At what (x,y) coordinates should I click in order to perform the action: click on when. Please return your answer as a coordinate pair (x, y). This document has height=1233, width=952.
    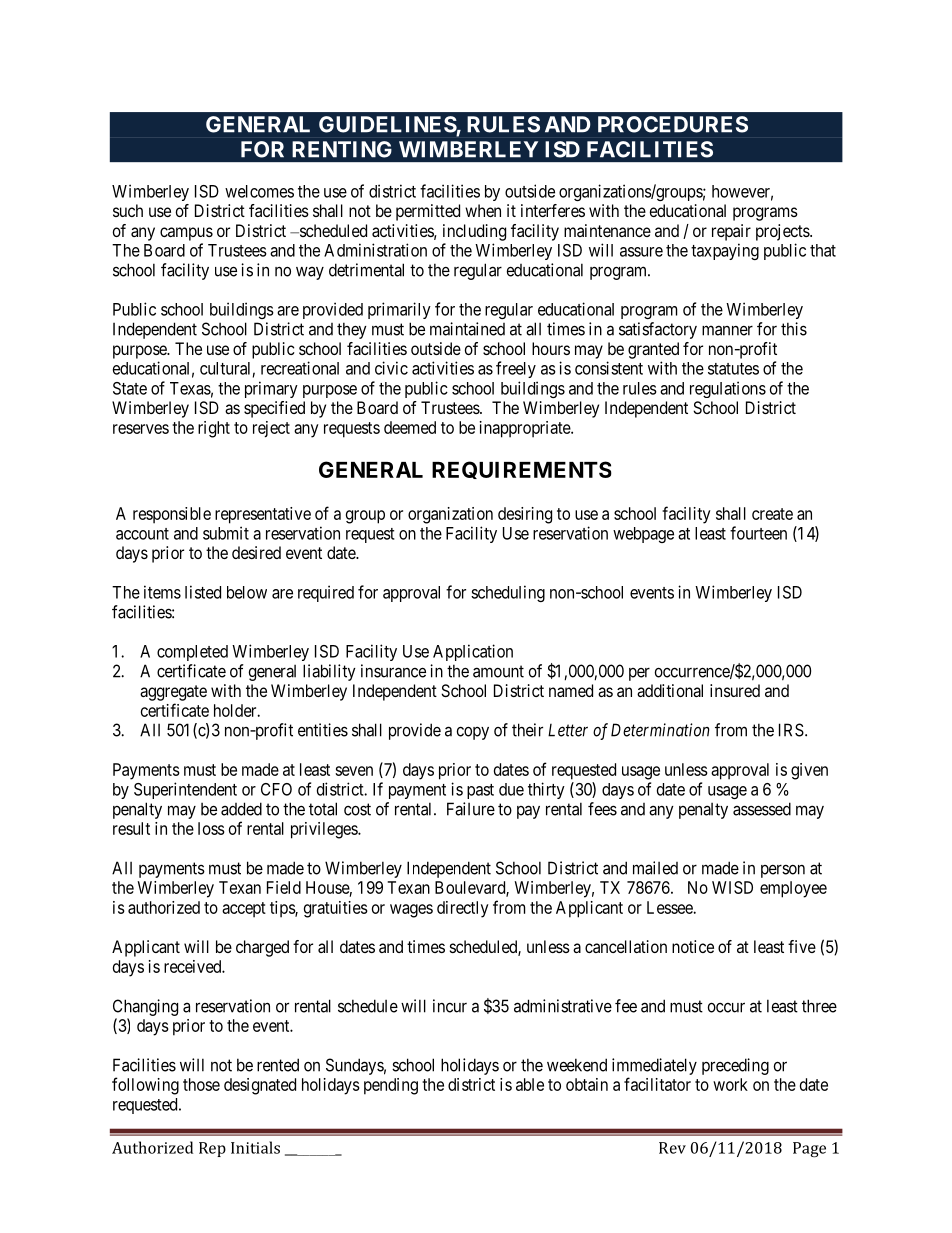
    Looking at the image, I should click on (483, 210).
